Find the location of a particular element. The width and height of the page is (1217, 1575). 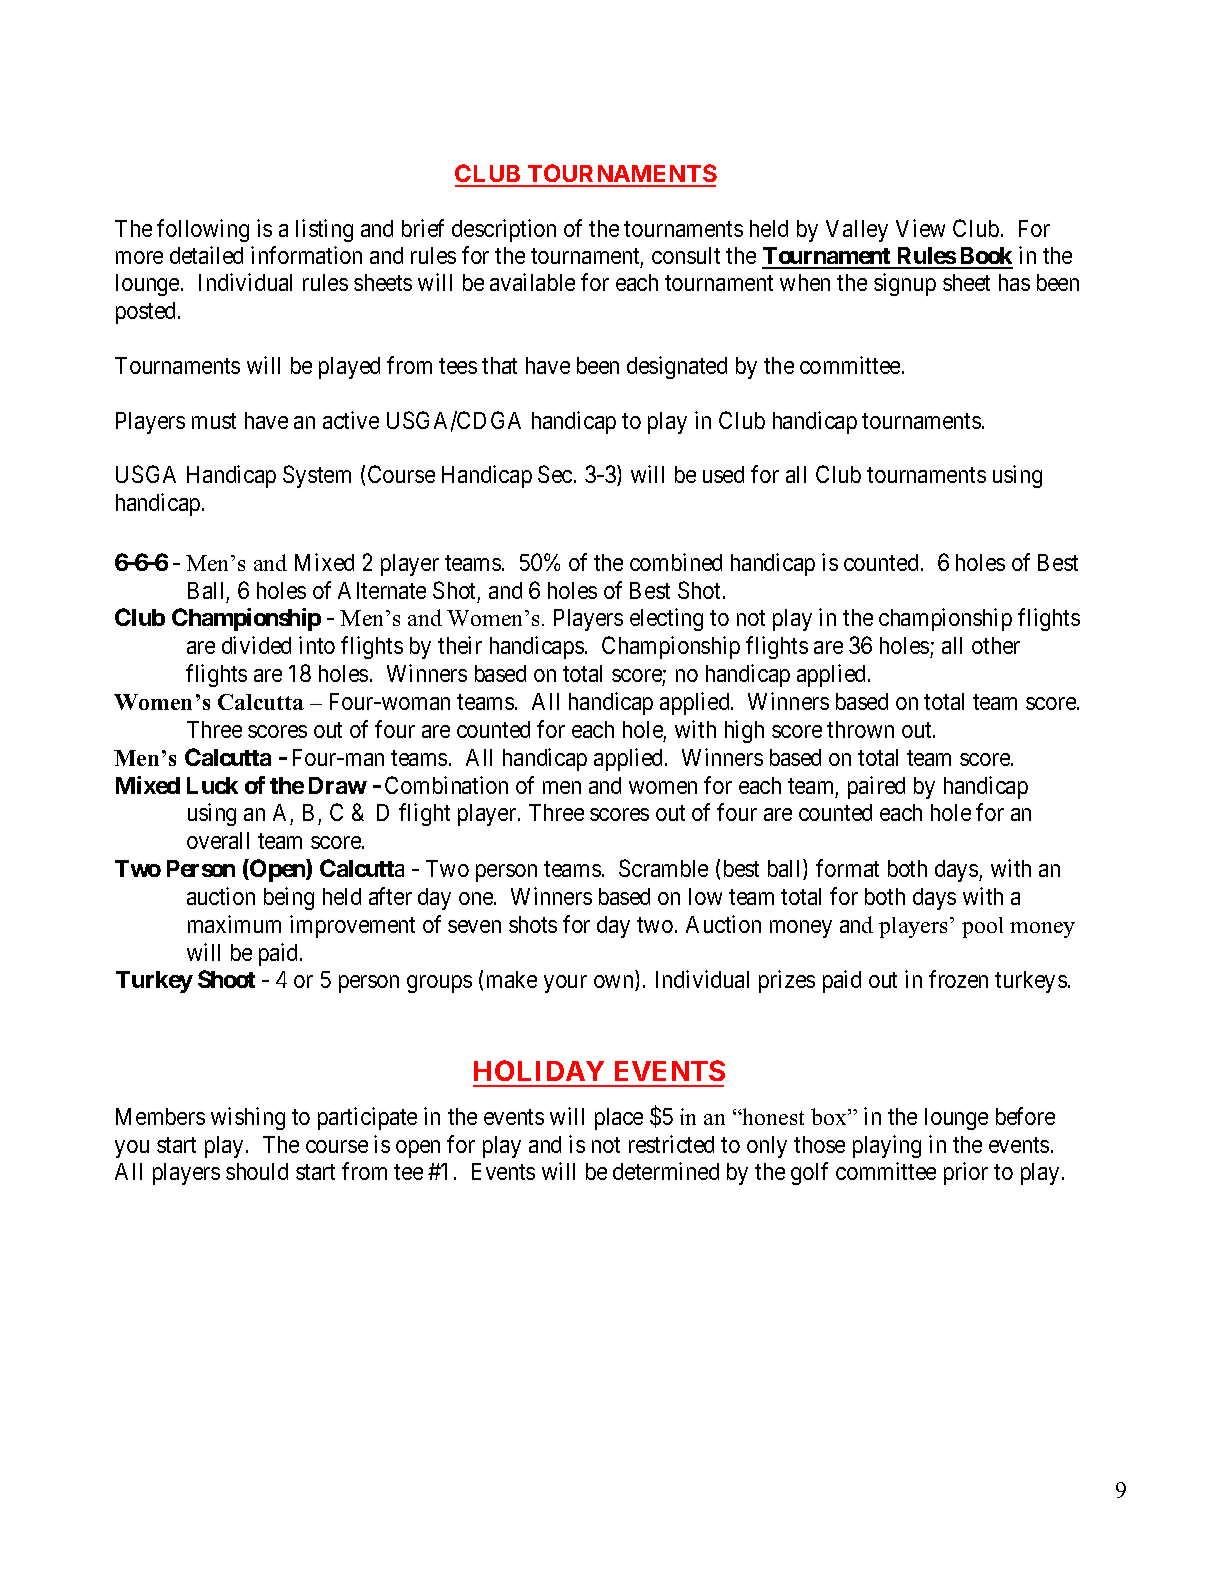

maximum is located at coordinates (234, 924).
